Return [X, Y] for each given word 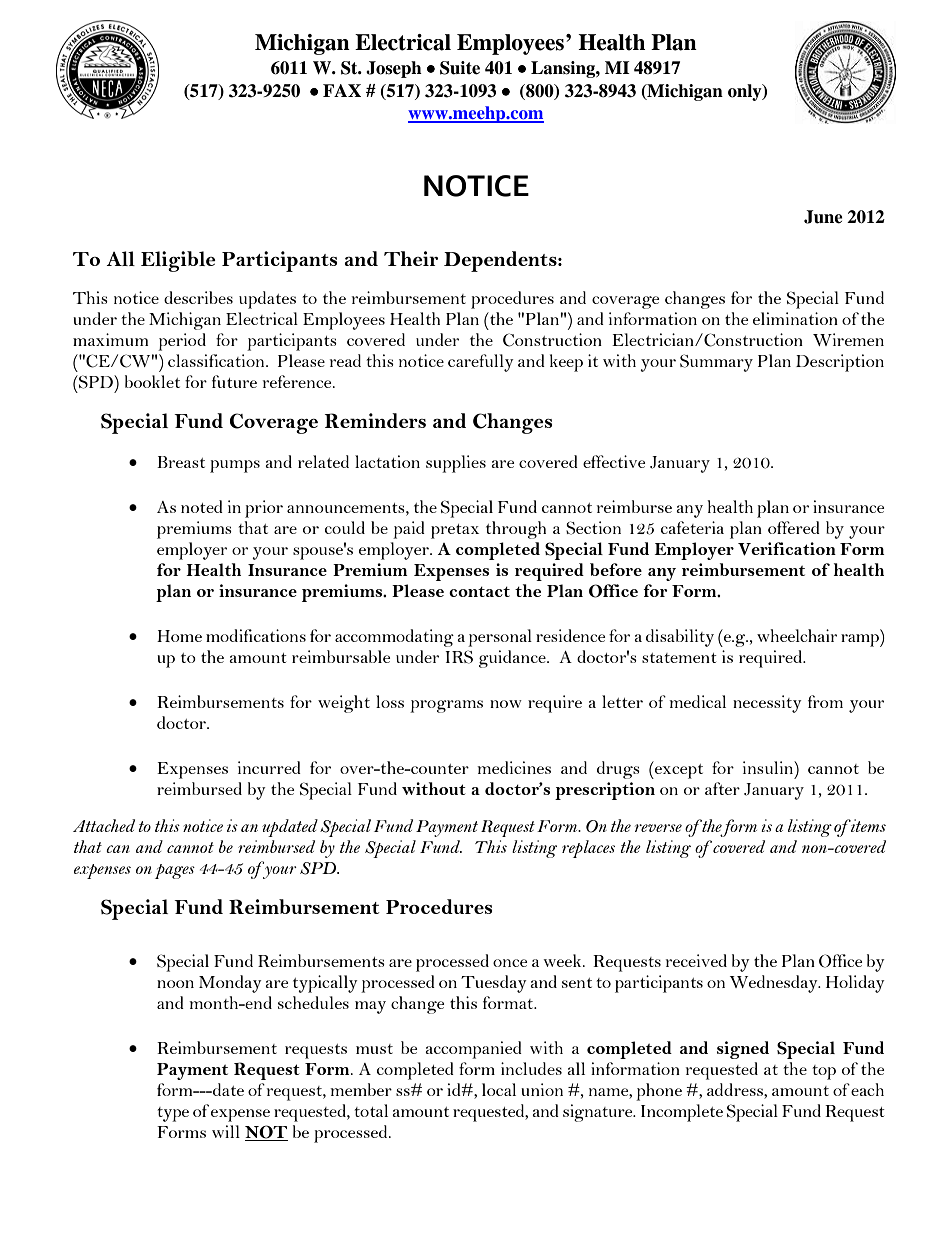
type [173, 1114]
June [823, 217]
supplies [456, 464]
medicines [514, 767]
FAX [342, 90]
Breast [181, 462]
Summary [716, 363]
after [722, 788]
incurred [269, 767]
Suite [460, 68]
